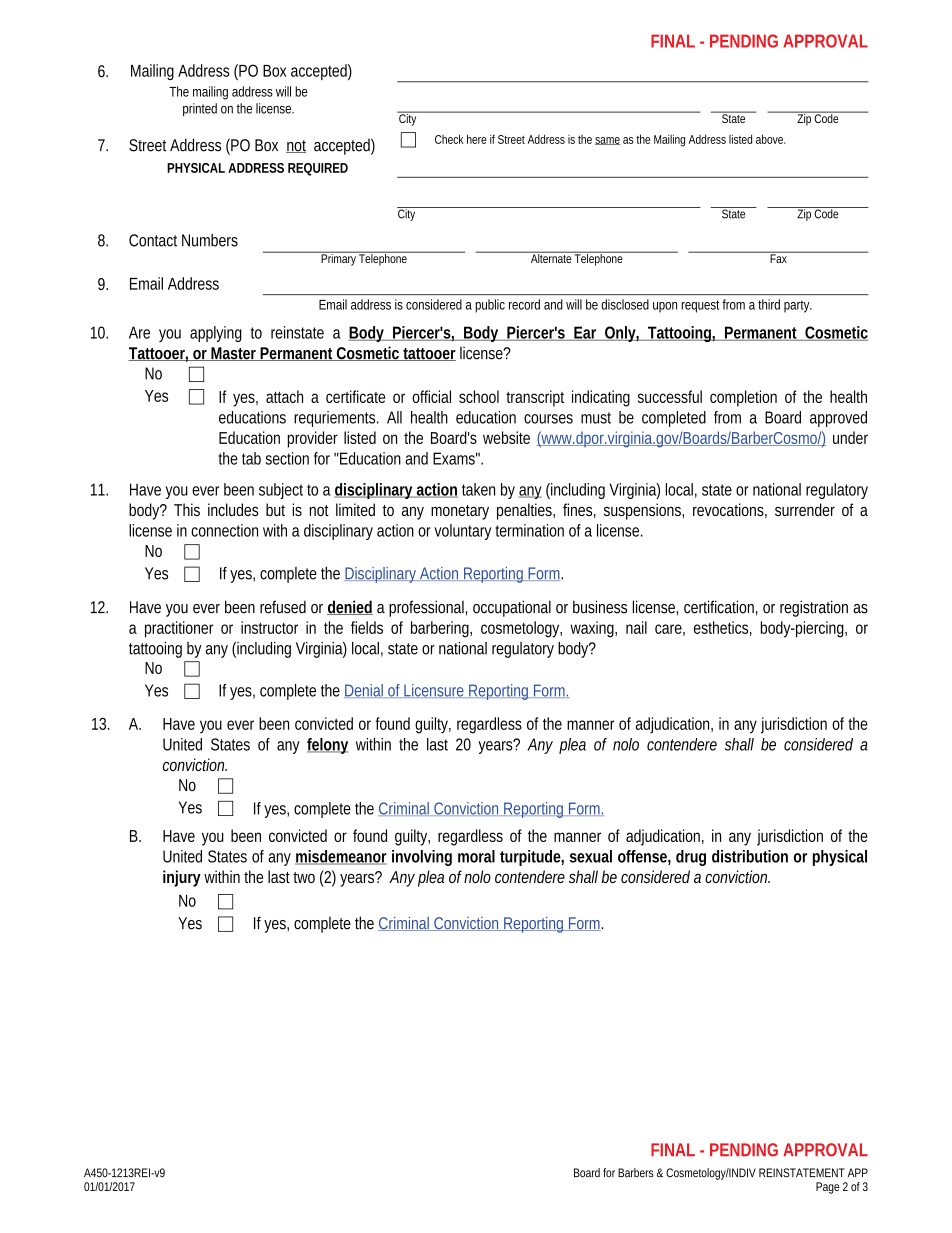 The height and width of the page is (1233, 952). What do you see at coordinates (200, 110) in the page?
I see `printed` at bounding box center [200, 110].
